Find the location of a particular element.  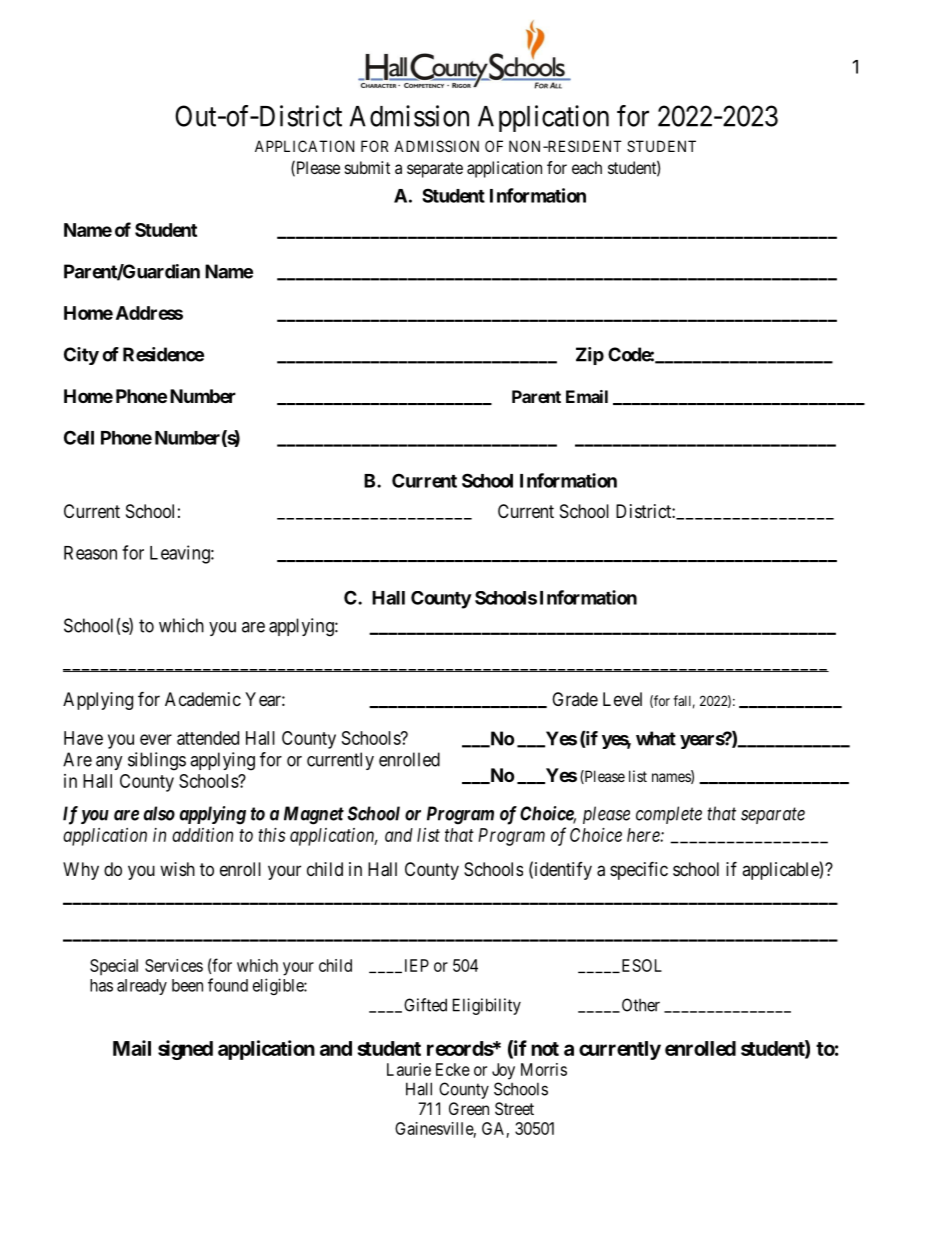

attended is located at coordinates (208, 738).
